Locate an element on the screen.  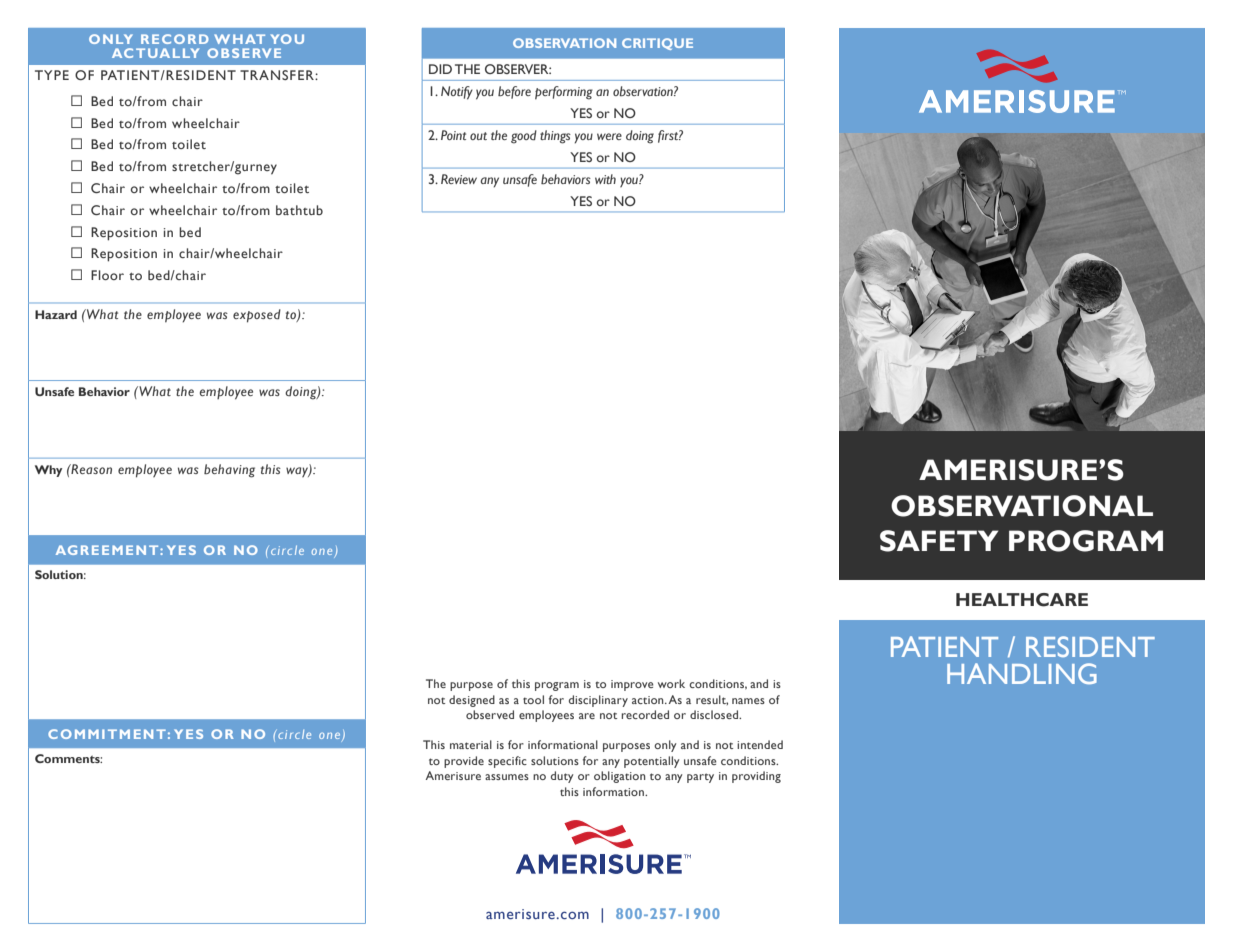
Floor is located at coordinates (107, 275).
